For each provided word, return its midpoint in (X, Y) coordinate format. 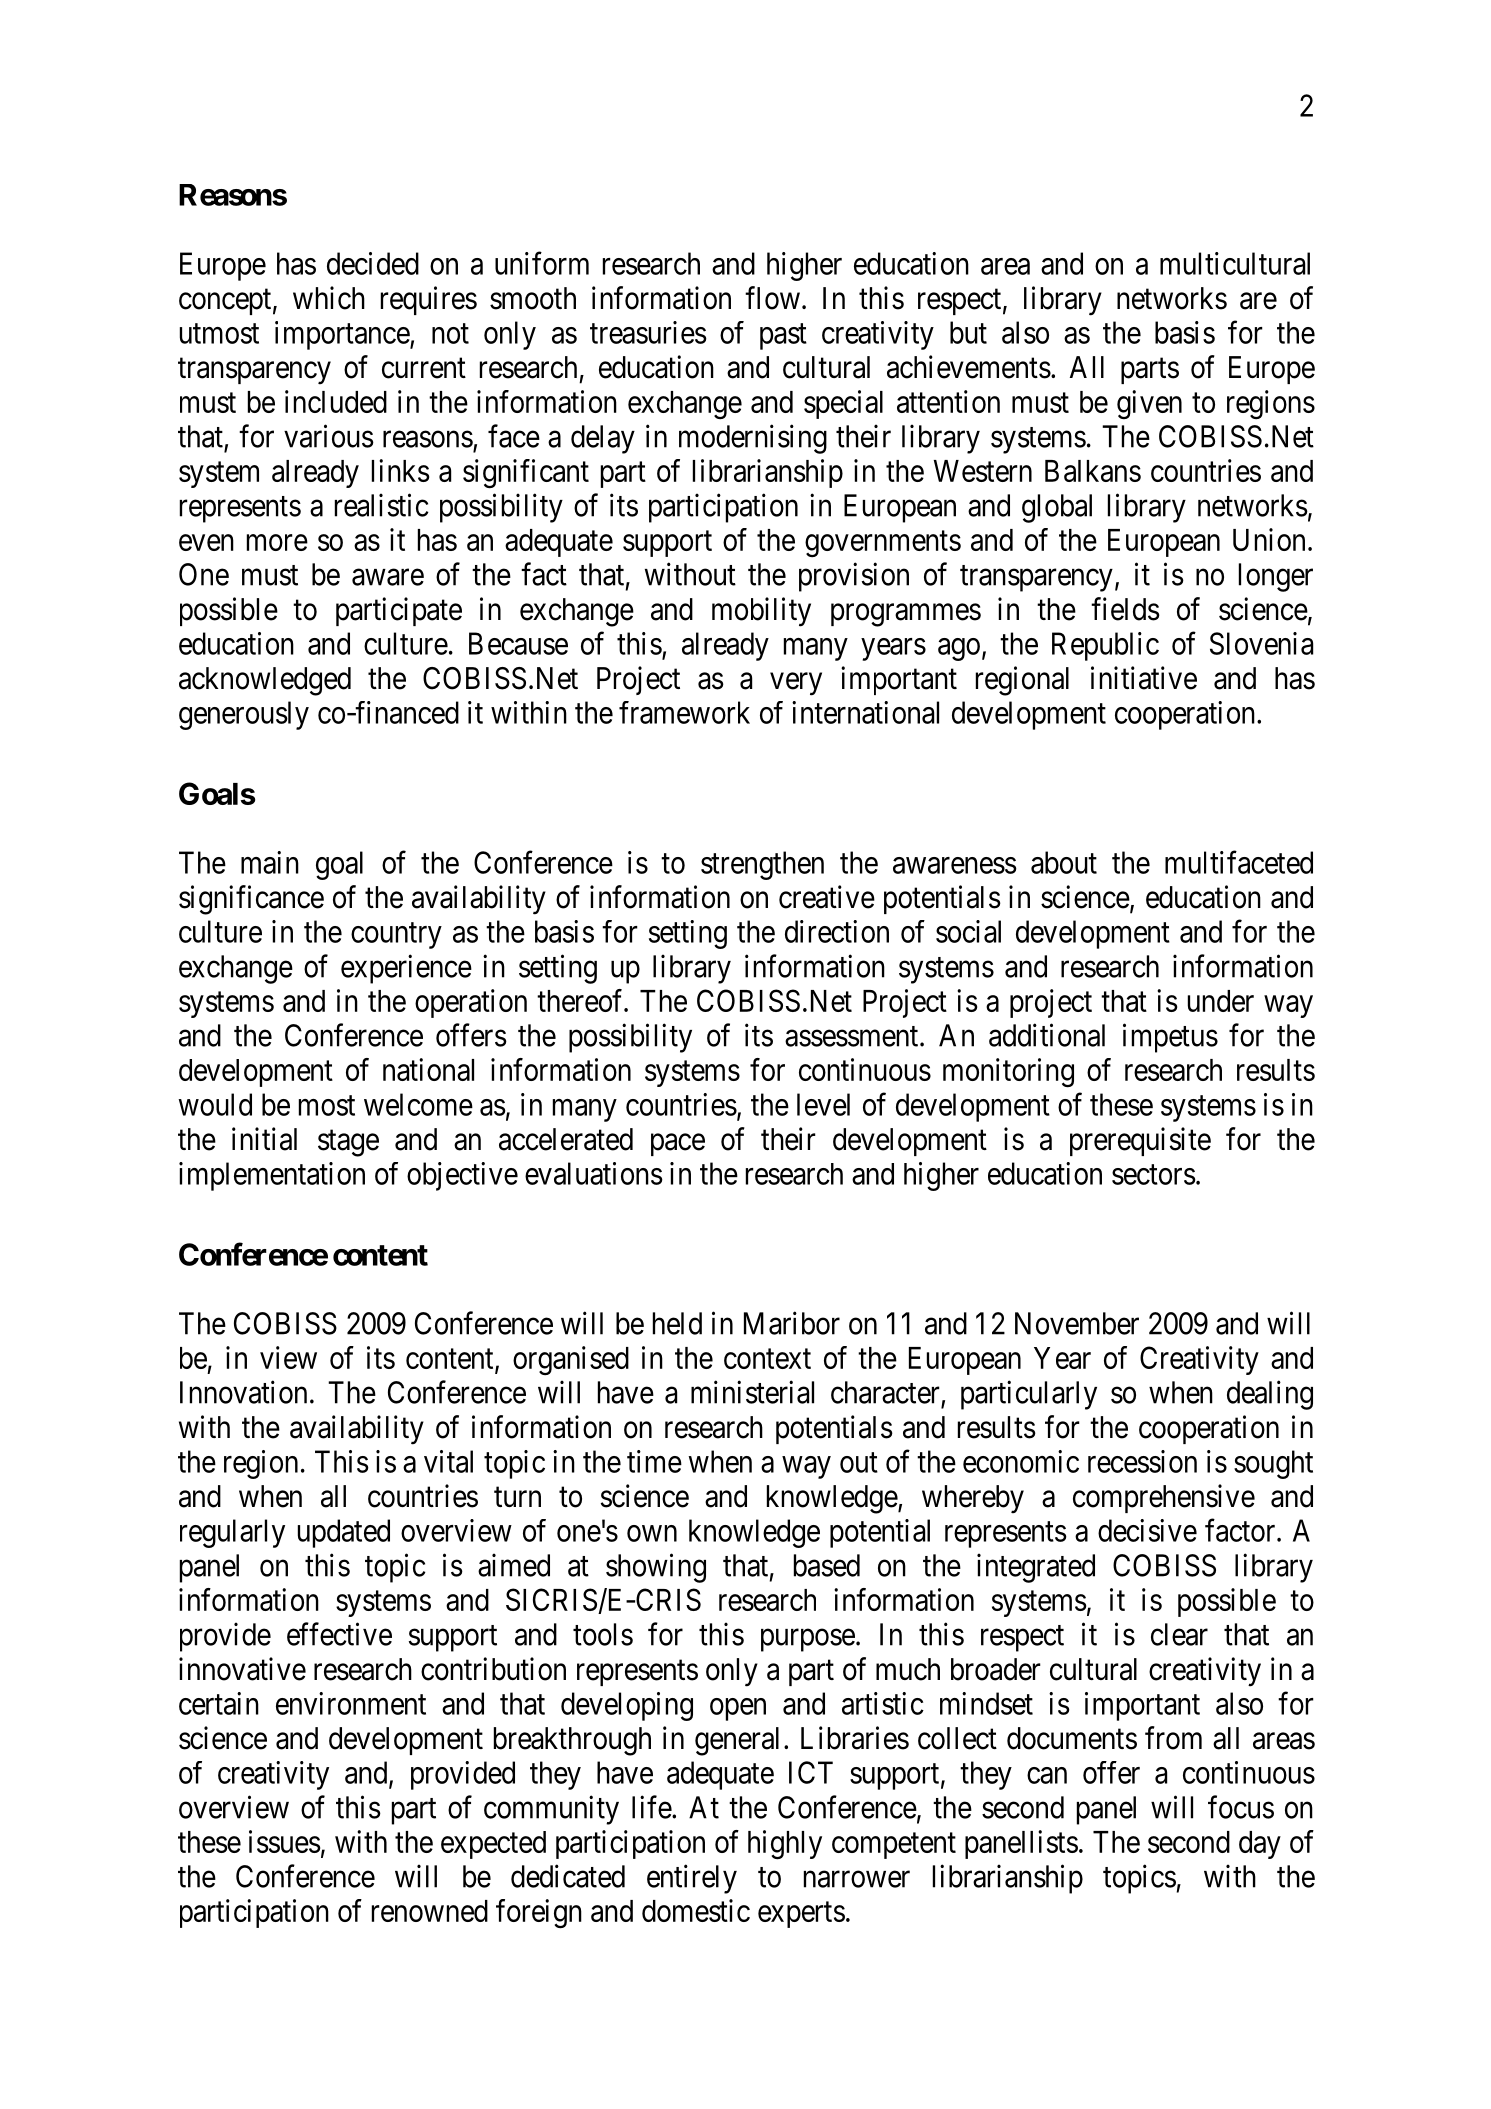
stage (348, 1143)
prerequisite (1140, 1141)
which (329, 298)
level (823, 1104)
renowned (430, 1911)
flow (772, 298)
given (1149, 404)
